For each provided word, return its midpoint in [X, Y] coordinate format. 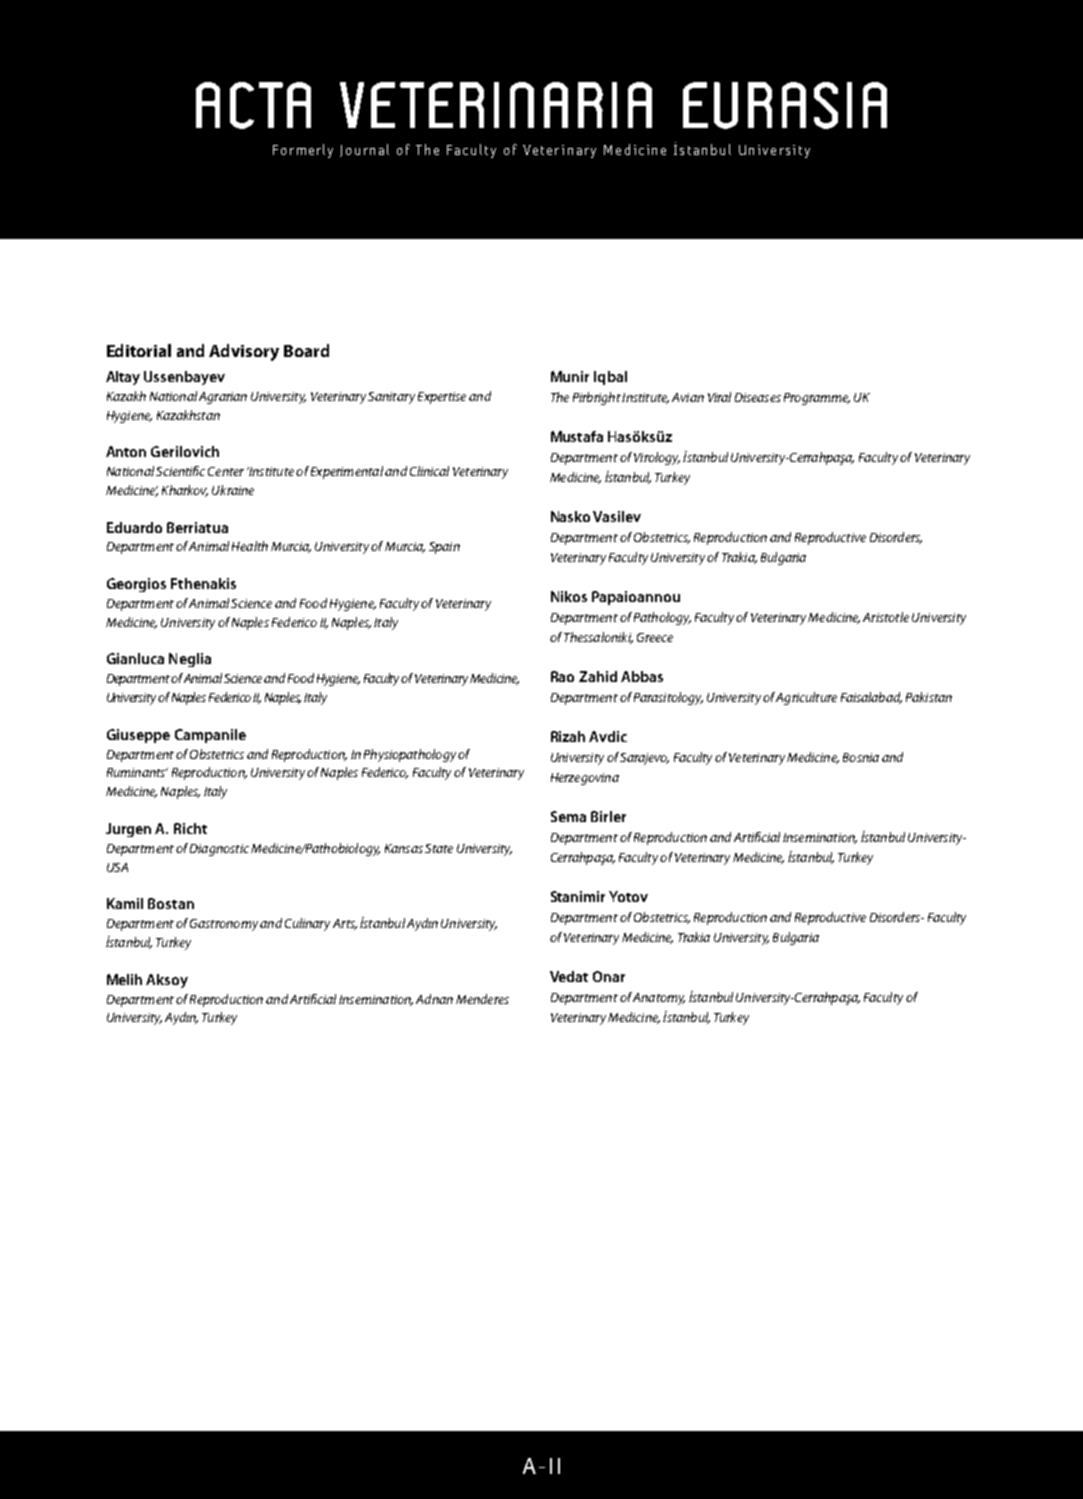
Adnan [434, 999]
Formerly [303, 151]
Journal [364, 150]
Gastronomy [224, 925]
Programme [817, 399]
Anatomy [659, 999]
